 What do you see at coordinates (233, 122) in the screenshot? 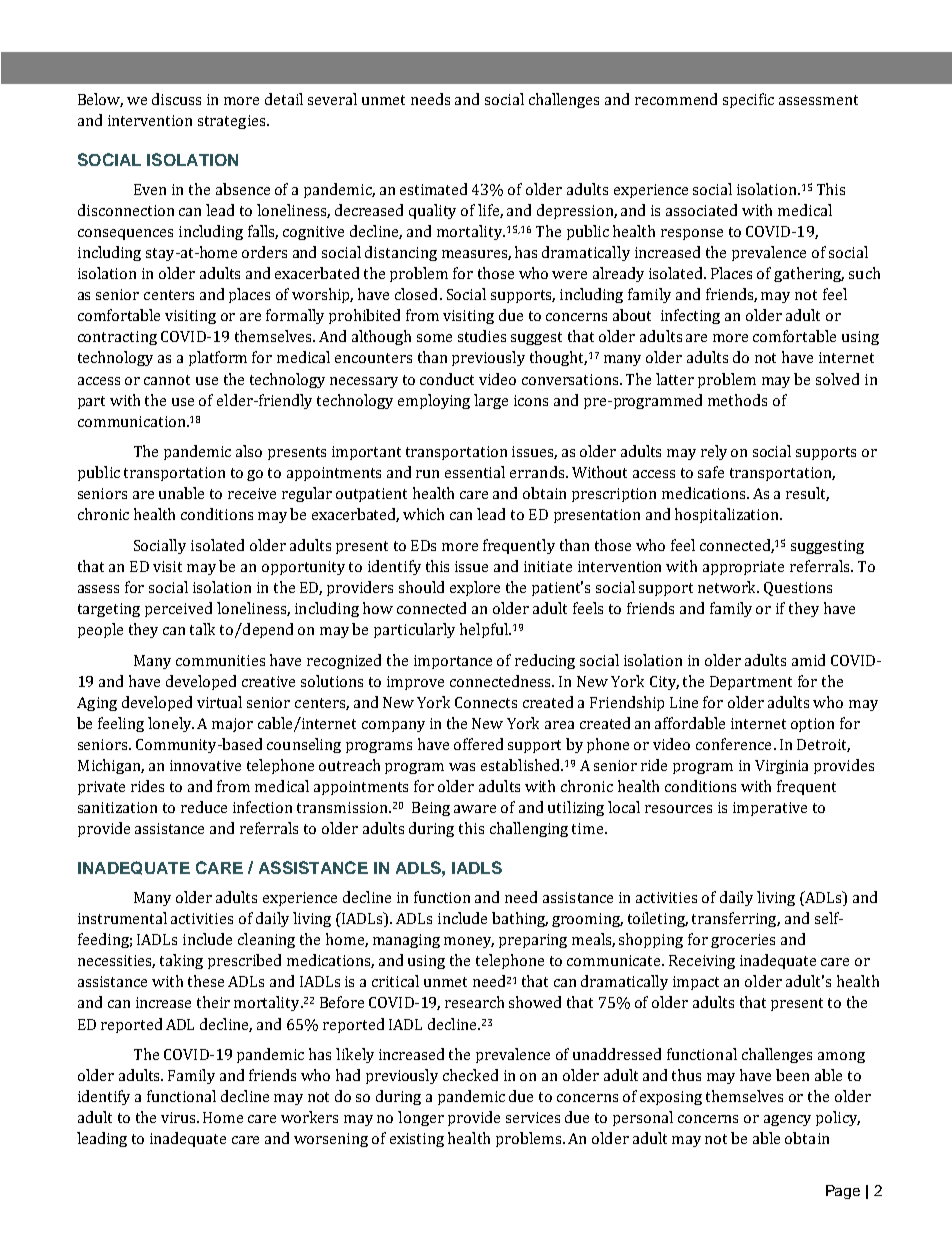
I see `strategies` at bounding box center [233, 122].
